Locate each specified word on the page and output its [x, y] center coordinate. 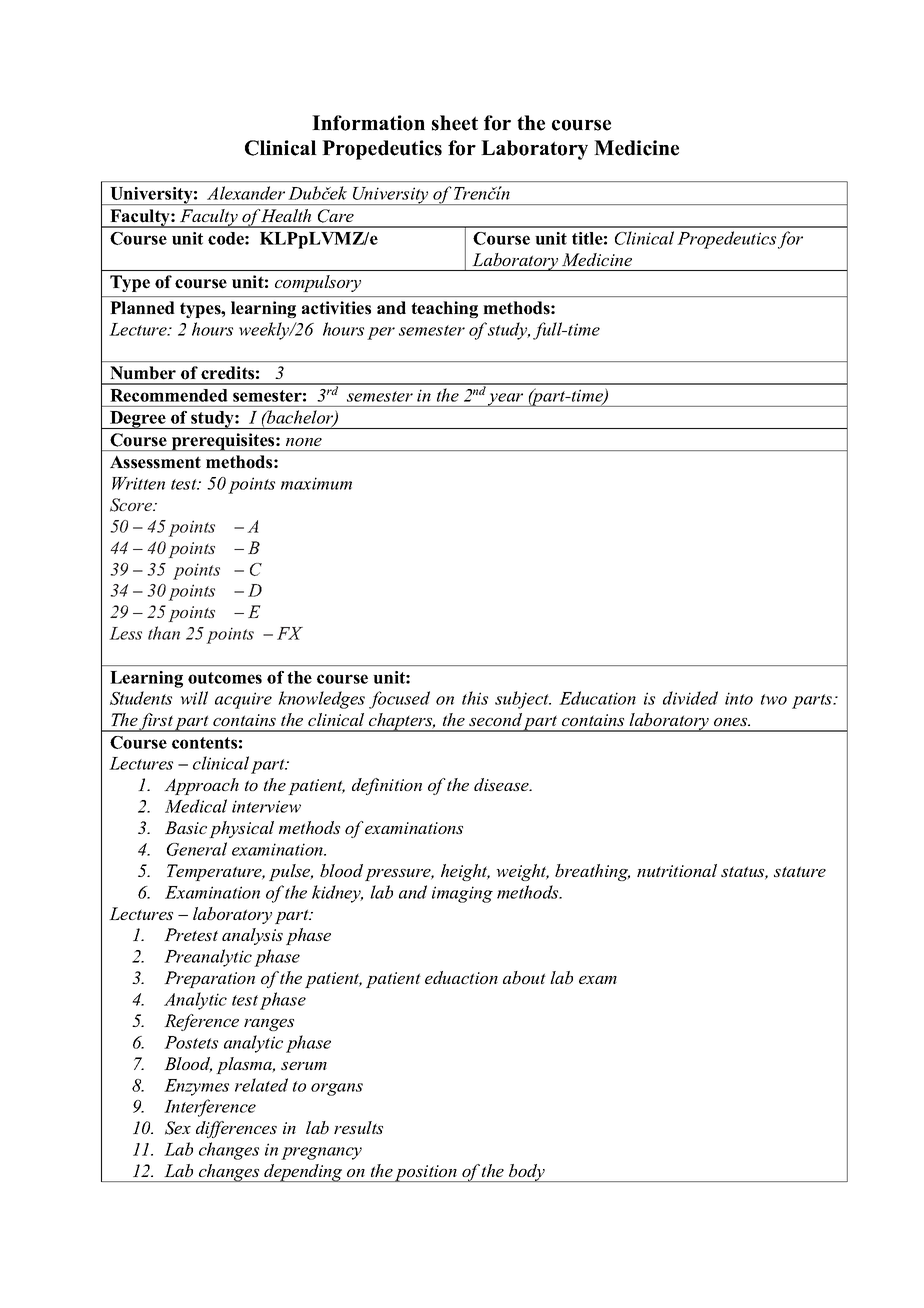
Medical [196, 806]
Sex [178, 1128]
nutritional [677, 870]
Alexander [246, 193]
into [739, 698]
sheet [455, 123]
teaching [444, 309]
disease [502, 784]
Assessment [155, 462]
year [506, 400]
